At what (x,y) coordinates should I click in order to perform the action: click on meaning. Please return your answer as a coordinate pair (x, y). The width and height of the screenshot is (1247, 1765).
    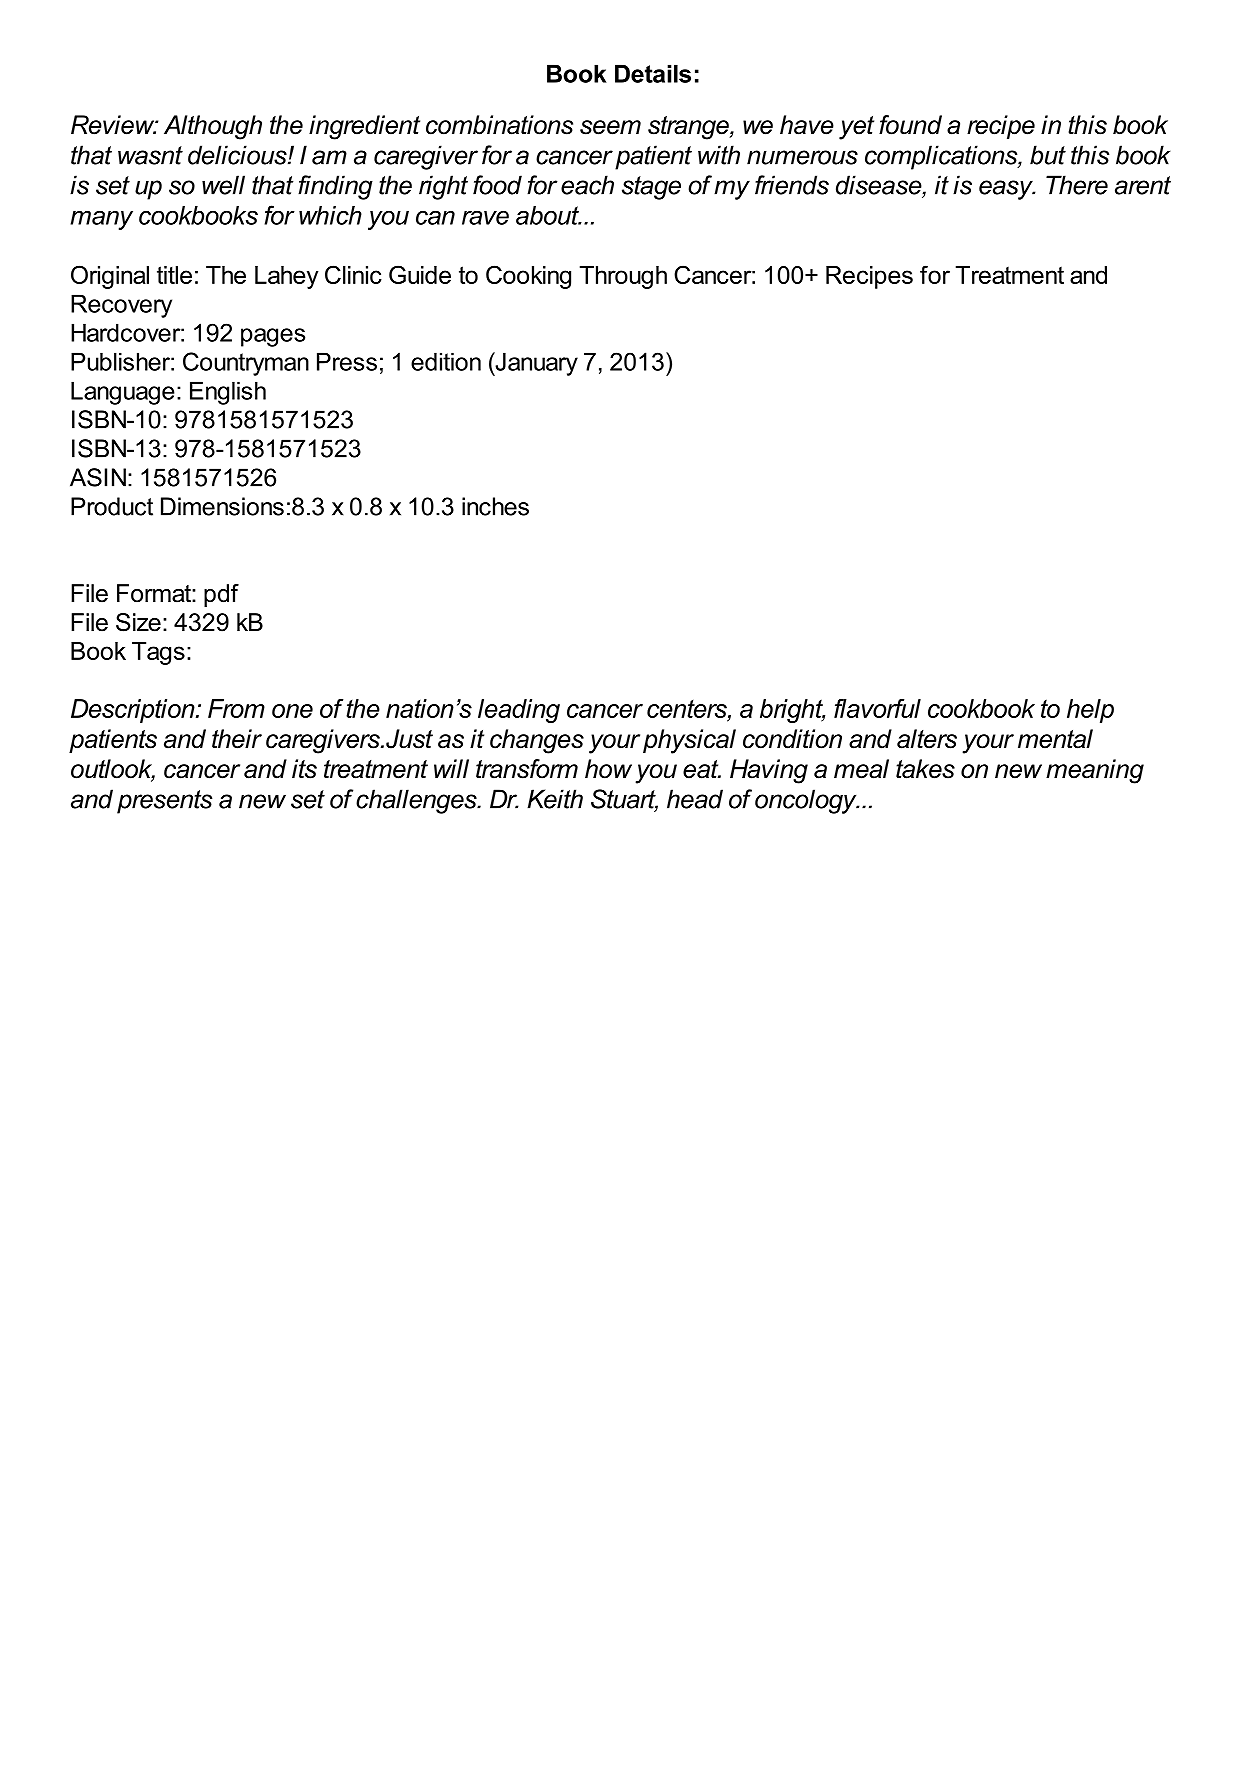
    Looking at the image, I should click on (1095, 771).
